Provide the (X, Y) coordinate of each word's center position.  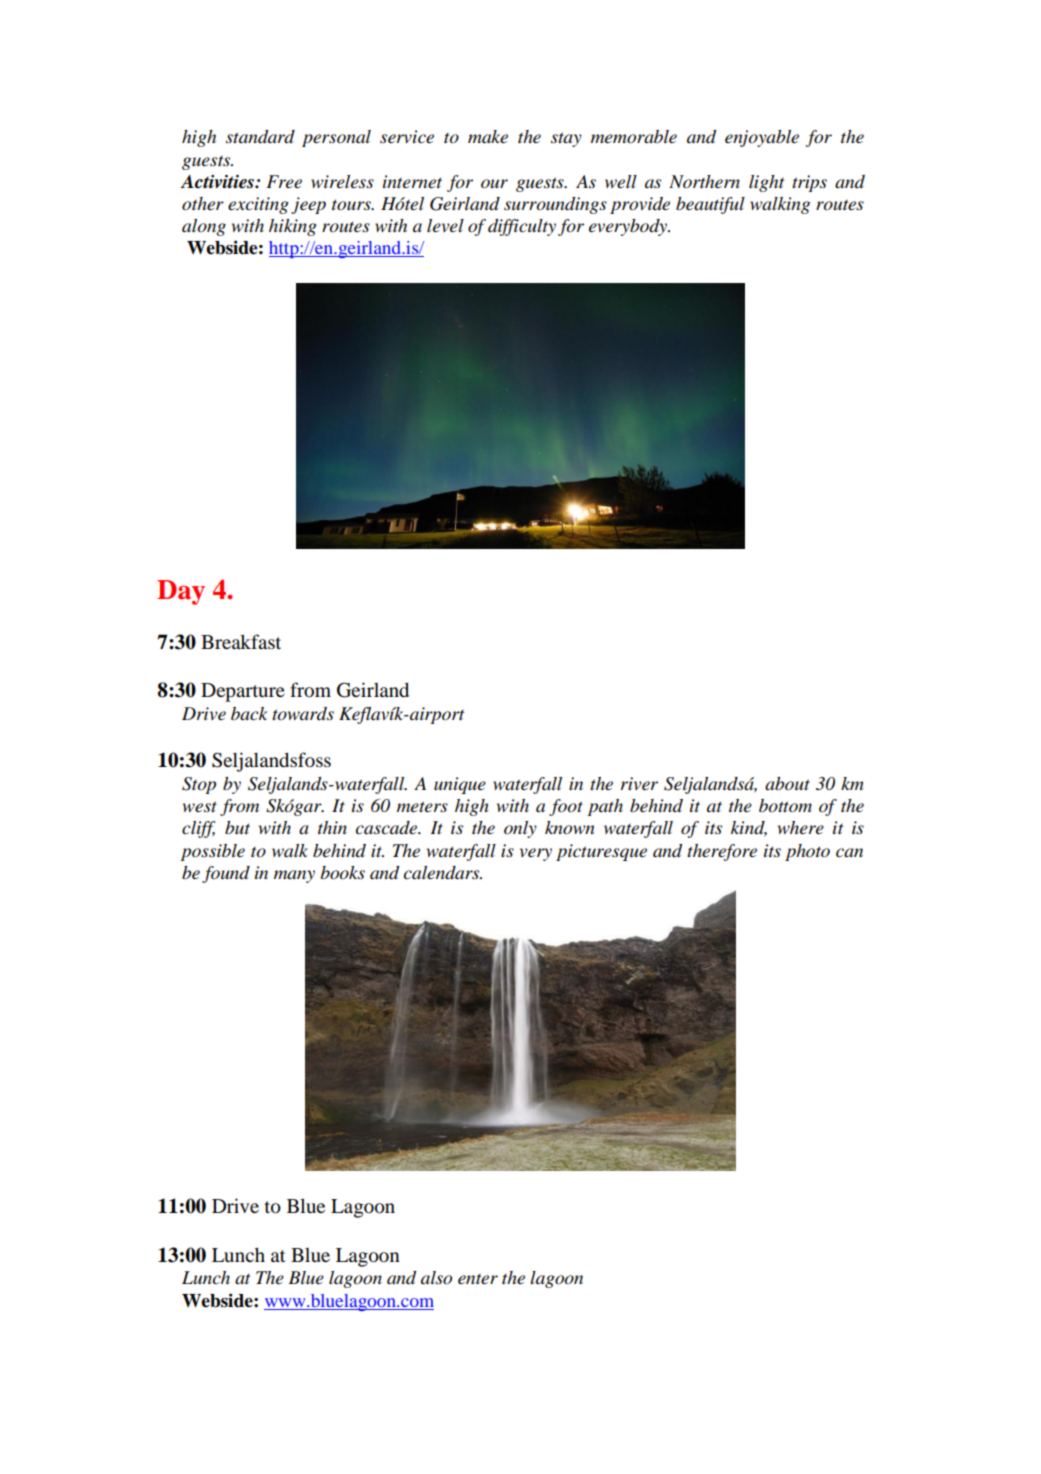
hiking (293, 227)
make (488, 137)
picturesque (601, 852)
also (436, 1278)
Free (284, 182)
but (237, 827)
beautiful (710, 205)
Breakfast (241, 641)
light (767, 183)
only (520, 829)
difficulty (522, 227)
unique (460, 785)
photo (807, 852)
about (787, 784)
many (294, 876)
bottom (785, 806)
